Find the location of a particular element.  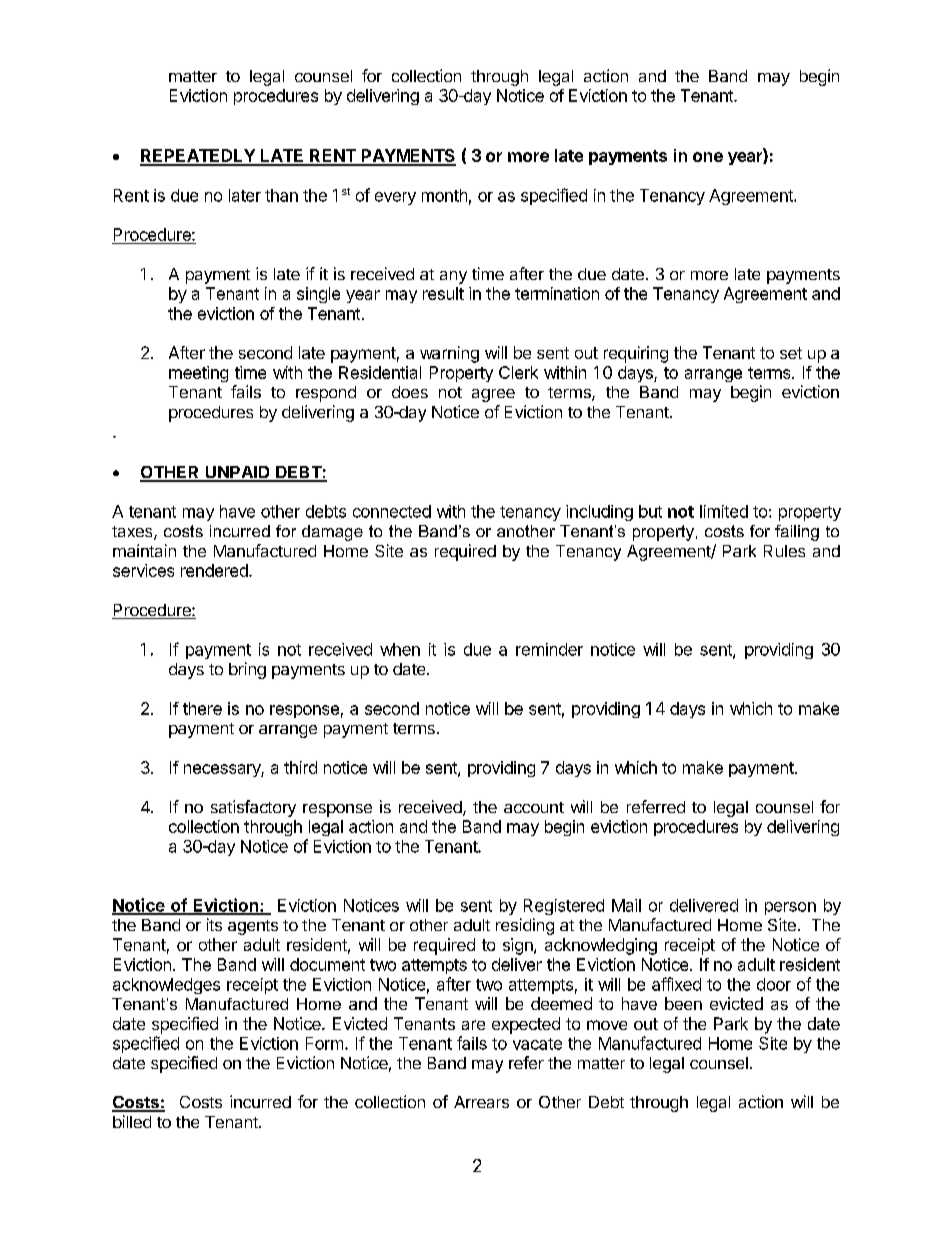

bring is located at coordinates (247, 670).
